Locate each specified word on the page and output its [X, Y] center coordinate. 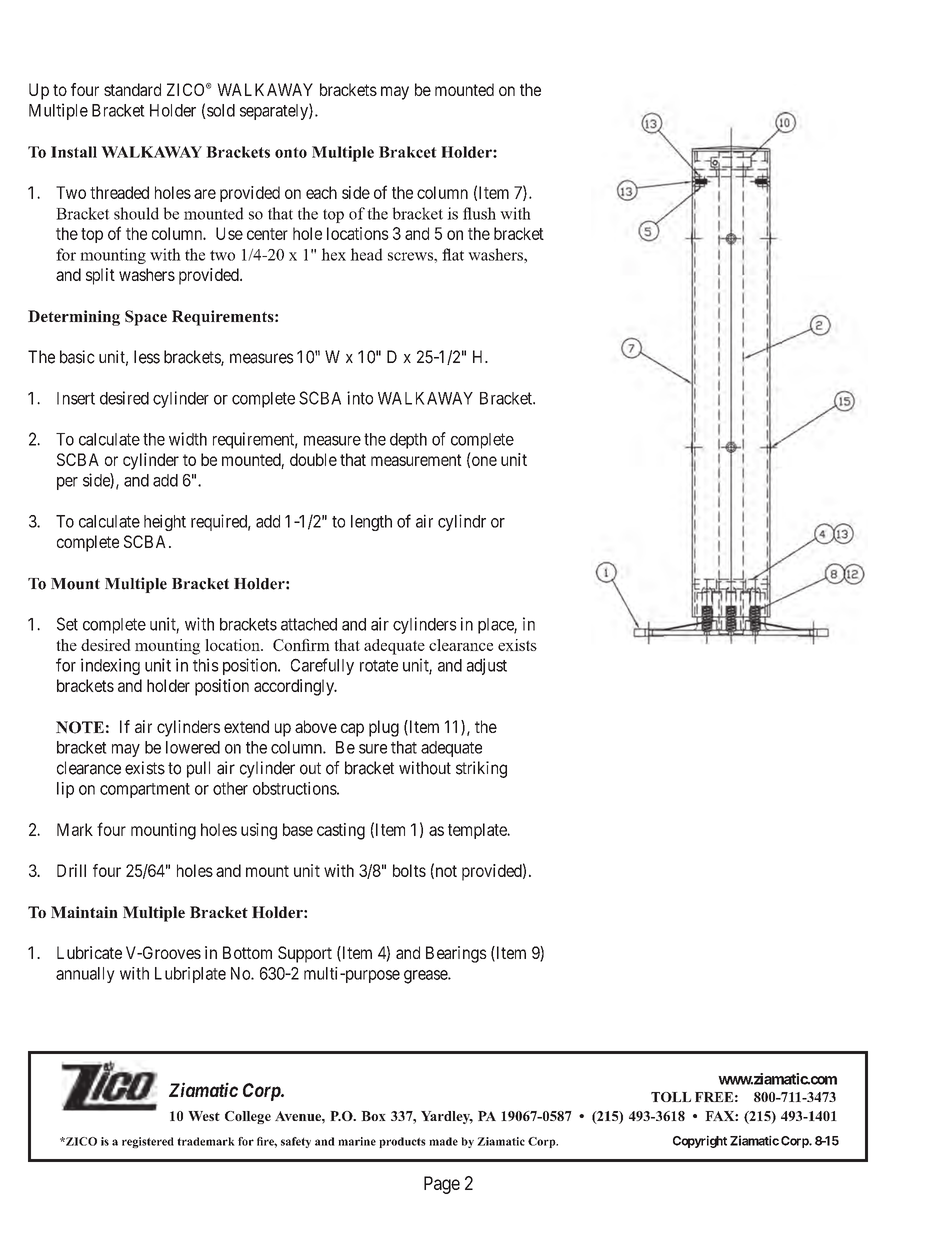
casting [341, 831]
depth [408, 441]
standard [132, 89]
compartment [145, 790]
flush [479, 213]
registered [148, 1142]
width [188, 439]
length [371, 523]
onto [291, 152]
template [478, 831]
